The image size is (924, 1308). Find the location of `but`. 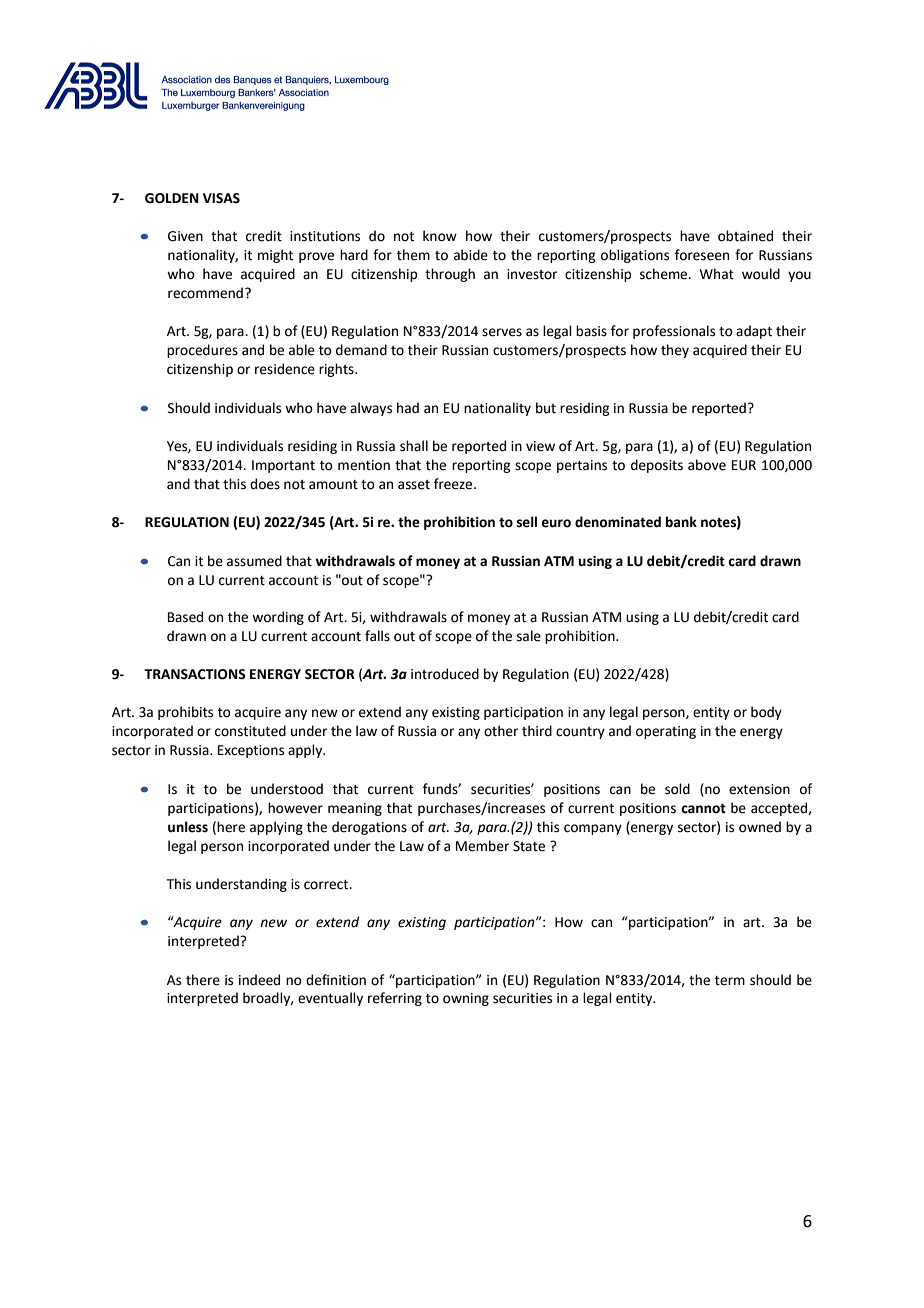

but is located at coordinates (546, 408).
